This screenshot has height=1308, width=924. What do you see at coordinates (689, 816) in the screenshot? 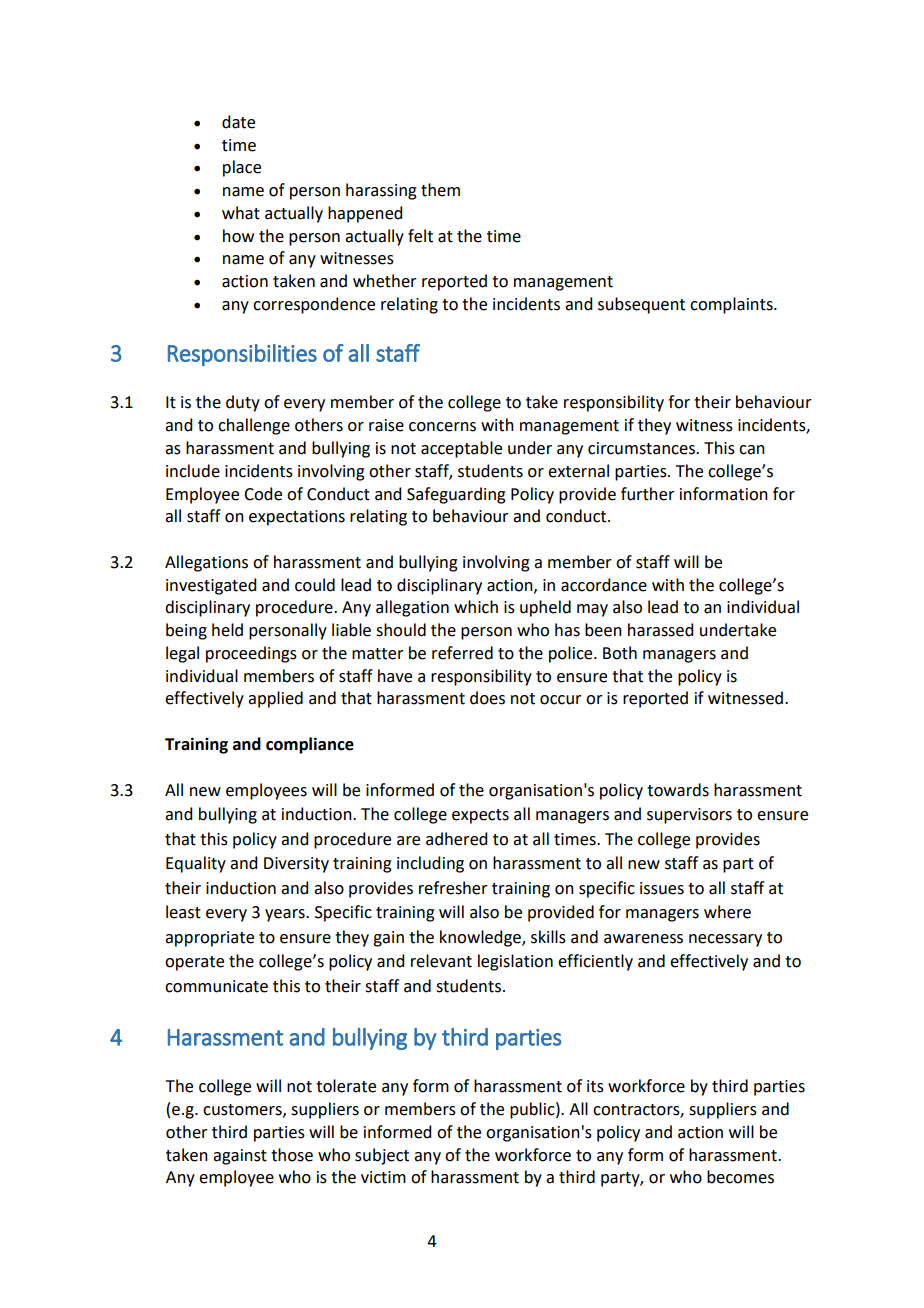
I see `supervisors` at bounding box center [689, 816].
